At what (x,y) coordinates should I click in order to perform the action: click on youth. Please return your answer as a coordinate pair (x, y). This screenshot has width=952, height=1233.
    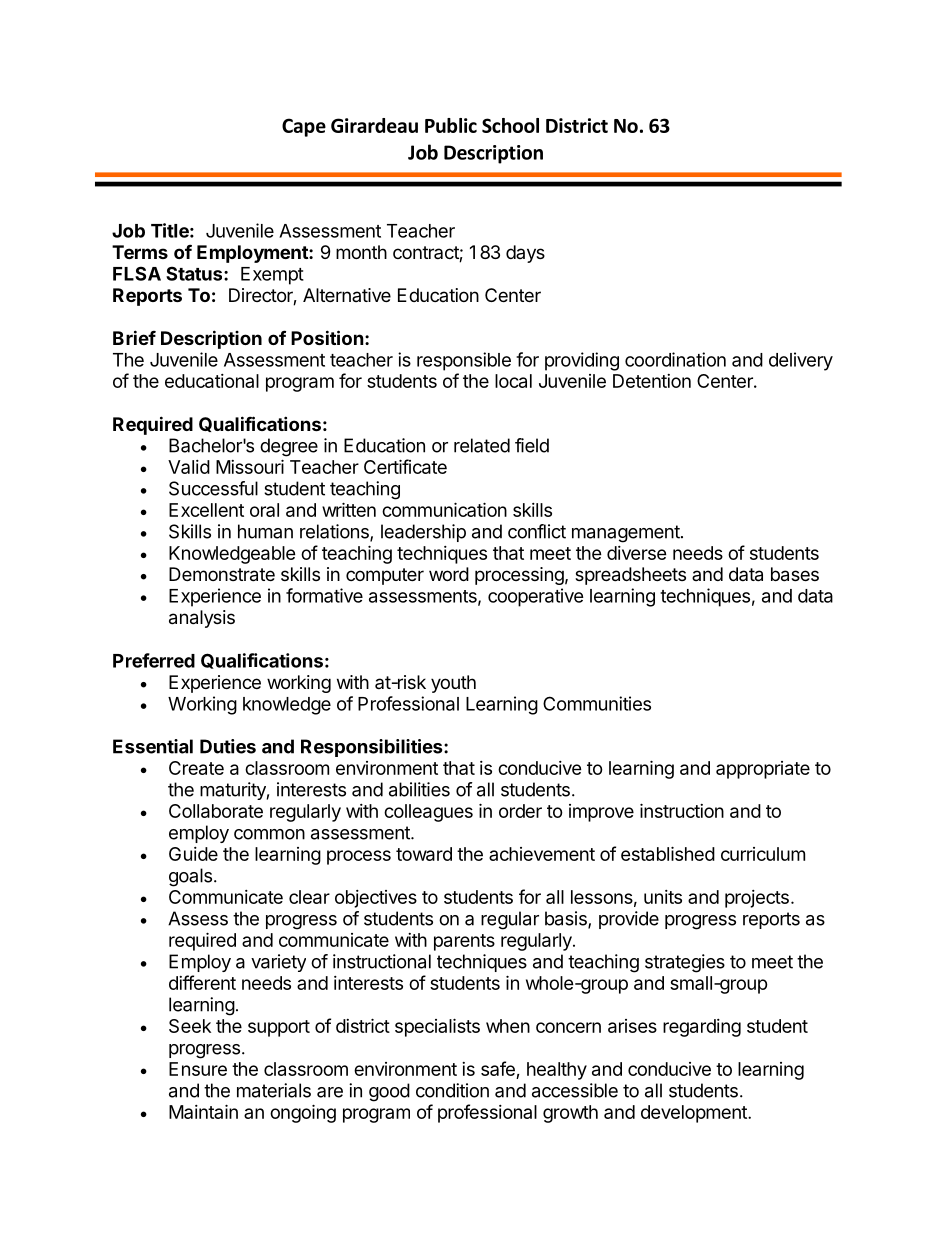
    Looking at the image, I should click on (453, 684).
